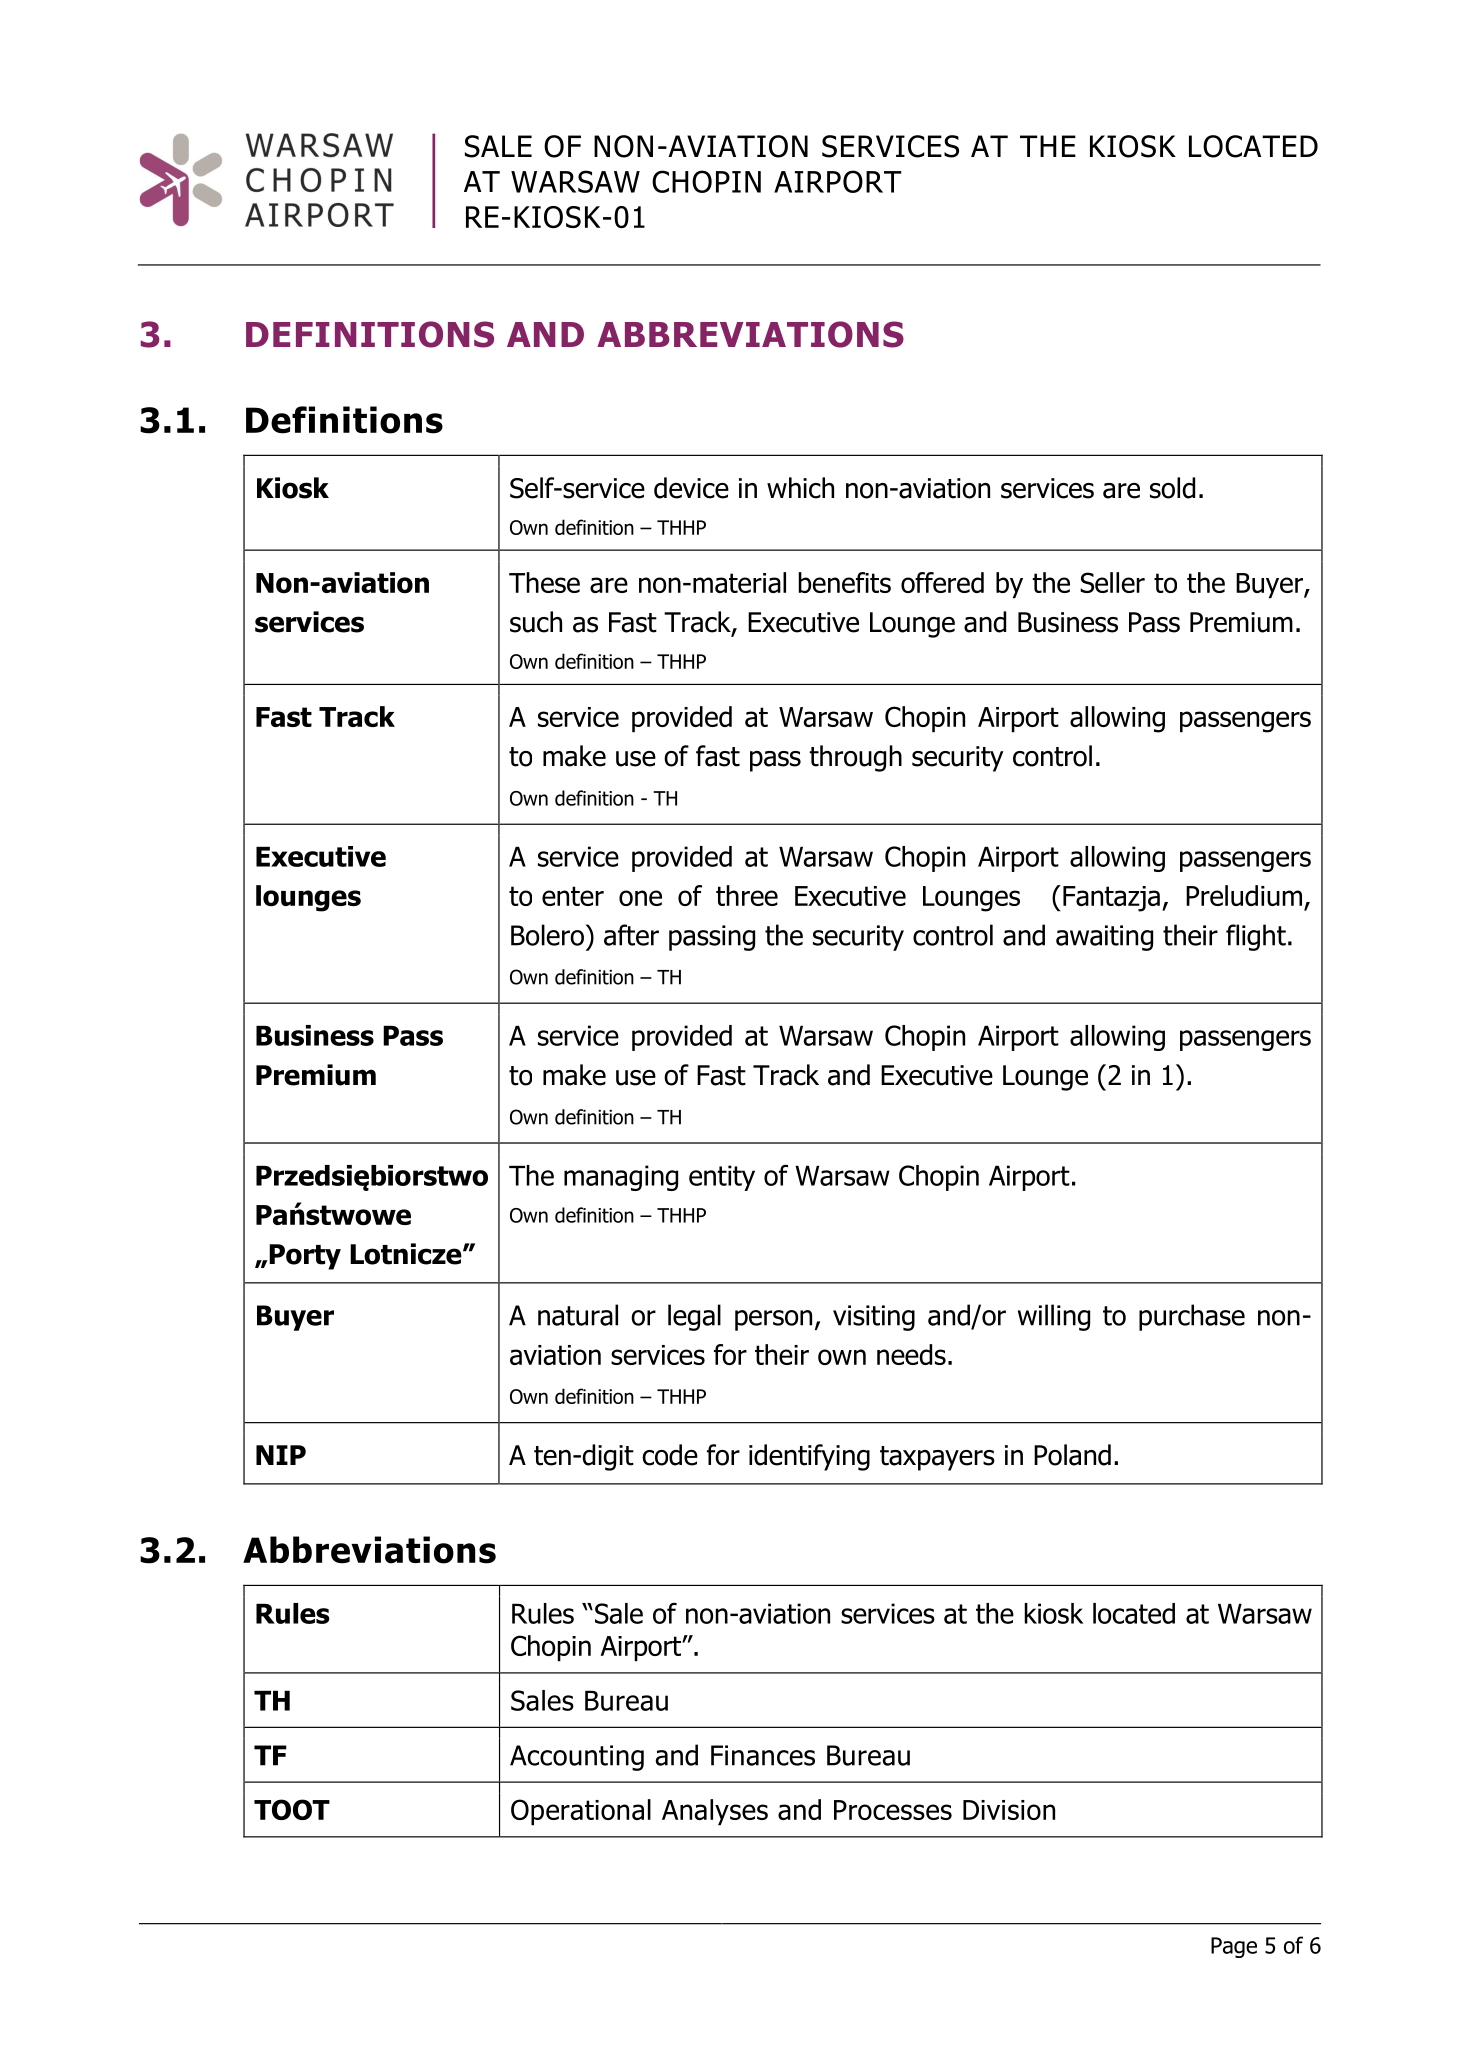 The image size is (1460, 2065). What do you see at coordinates (800, 488) in the screenshot?
I see `which` at bounding box center [800, 488].
